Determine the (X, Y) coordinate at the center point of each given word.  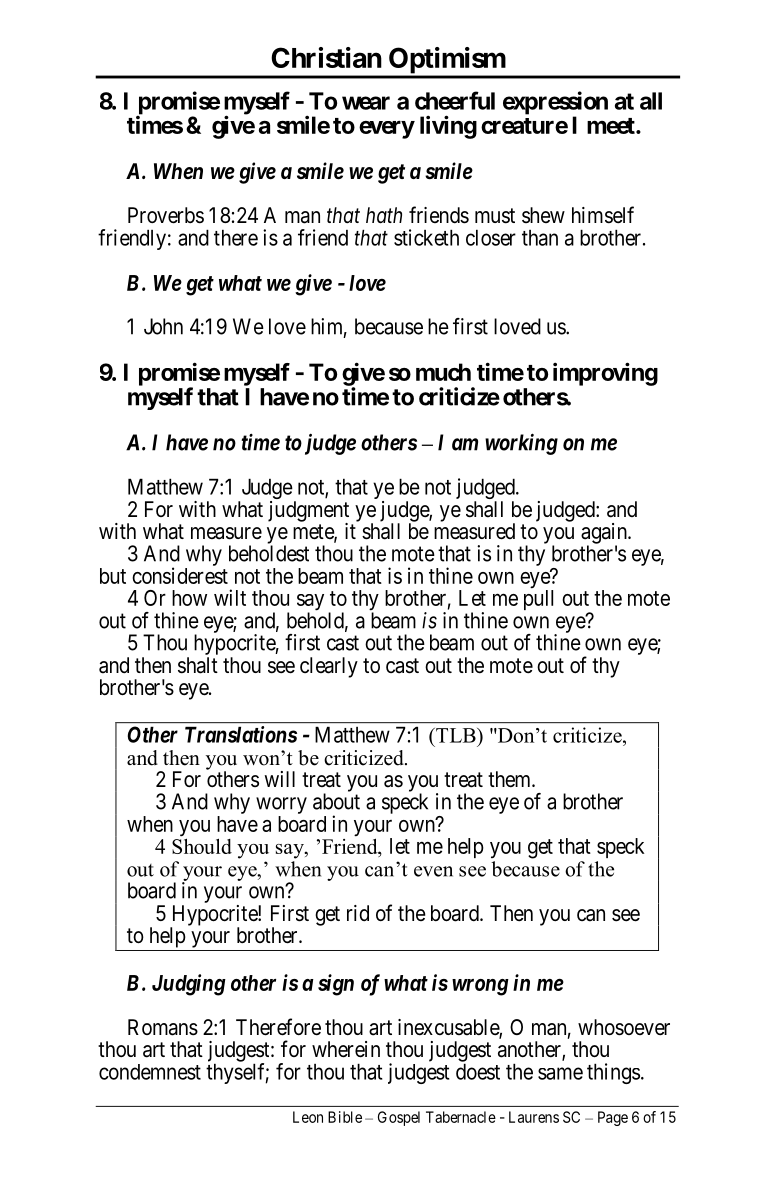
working (521, 444)
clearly (329, 667)
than (540, 238)
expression (555, 104)
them (510, 779)
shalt (198, 665)
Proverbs (166, 215)
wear (366, 103)
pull (538, 600)
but (113, 576)
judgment (308, 512)
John (163, 326)
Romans (163, 1027)
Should (202, 845)
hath (384, 215)
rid (358, 913)
